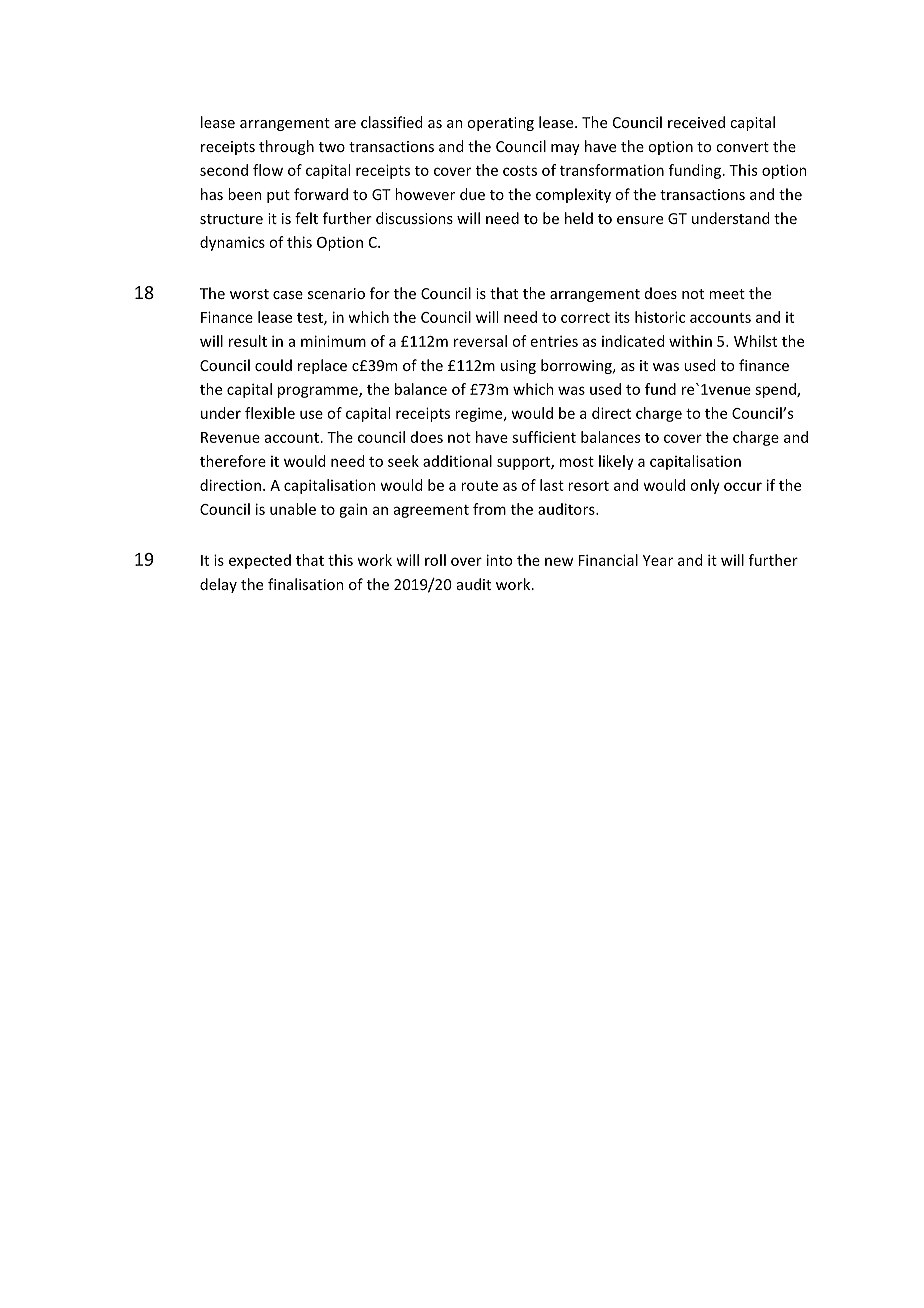 This screenshot has width=924, height=1308. What do you see at coordinates (260, 561) in the screenshot?
I see `expected` at bounding box center [260, 561].
